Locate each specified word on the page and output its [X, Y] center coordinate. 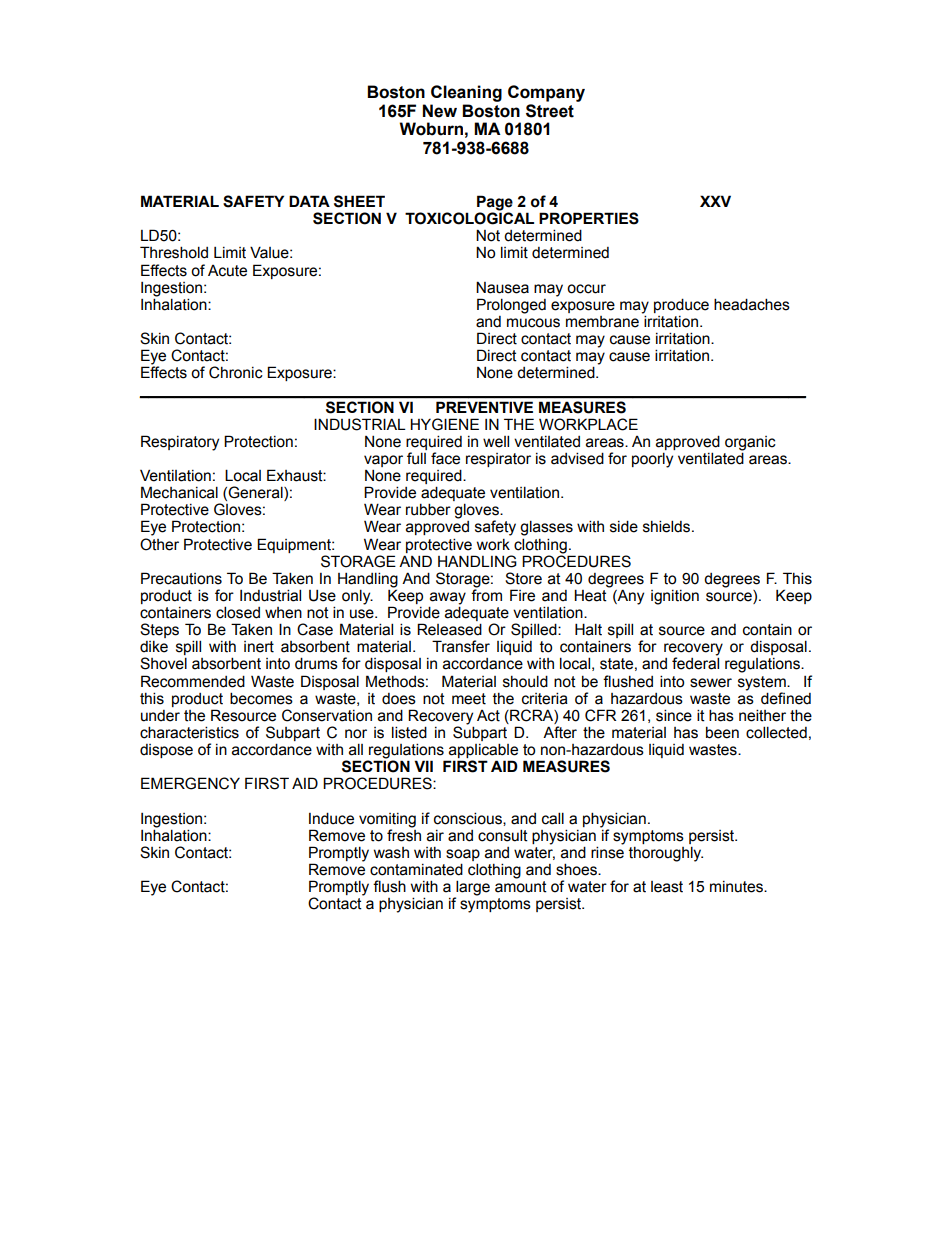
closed [238, 612]
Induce [331, 818]
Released [449, 629]
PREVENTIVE [484, 407]
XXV [715, 201]
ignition [675, 597]
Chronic [236, 372]
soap [463, 855]
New [440, 111]
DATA [309, 201]
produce [681, 305]
